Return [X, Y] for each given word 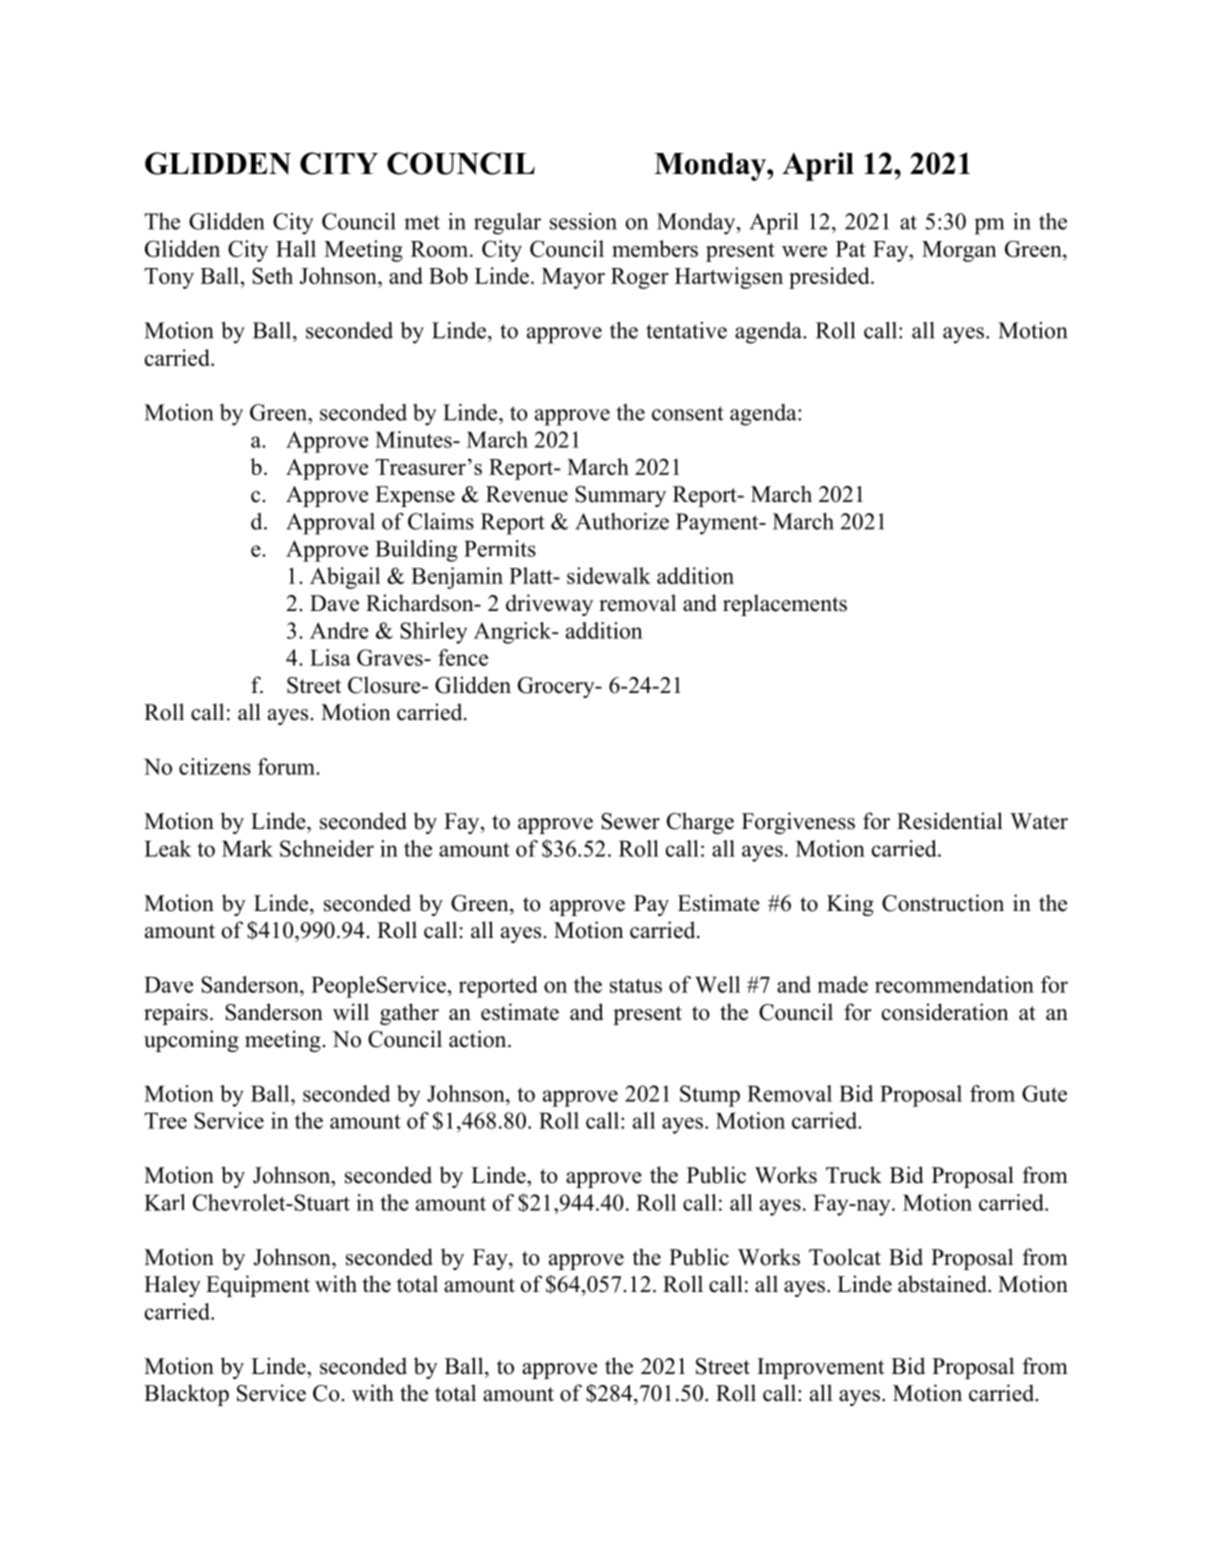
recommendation [954, 984]
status [636, 985]
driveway [549, 605]
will [351, 1012]
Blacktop [186, 1395]
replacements [785, 605]
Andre [339, 630]
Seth [272, 275]
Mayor [573, 278]
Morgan [959, 251]
